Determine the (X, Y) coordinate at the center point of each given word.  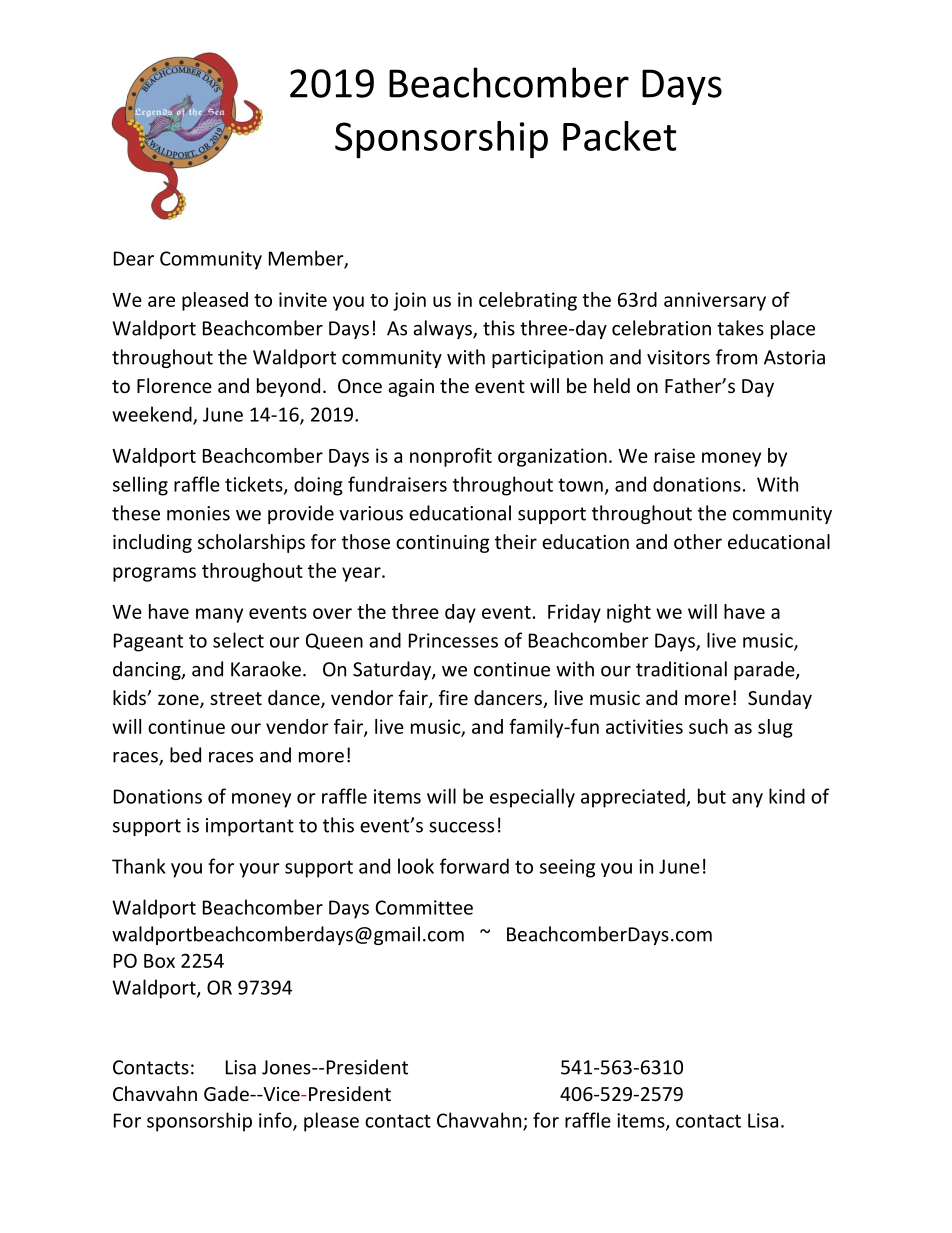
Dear (134, 258)
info (276, 1121)
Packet (619, 136)
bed (185, 755)
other (698, 541)
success (461, 827)
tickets (255, 485)
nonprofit (451, 457)
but (712, 796)
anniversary (715, 301)
